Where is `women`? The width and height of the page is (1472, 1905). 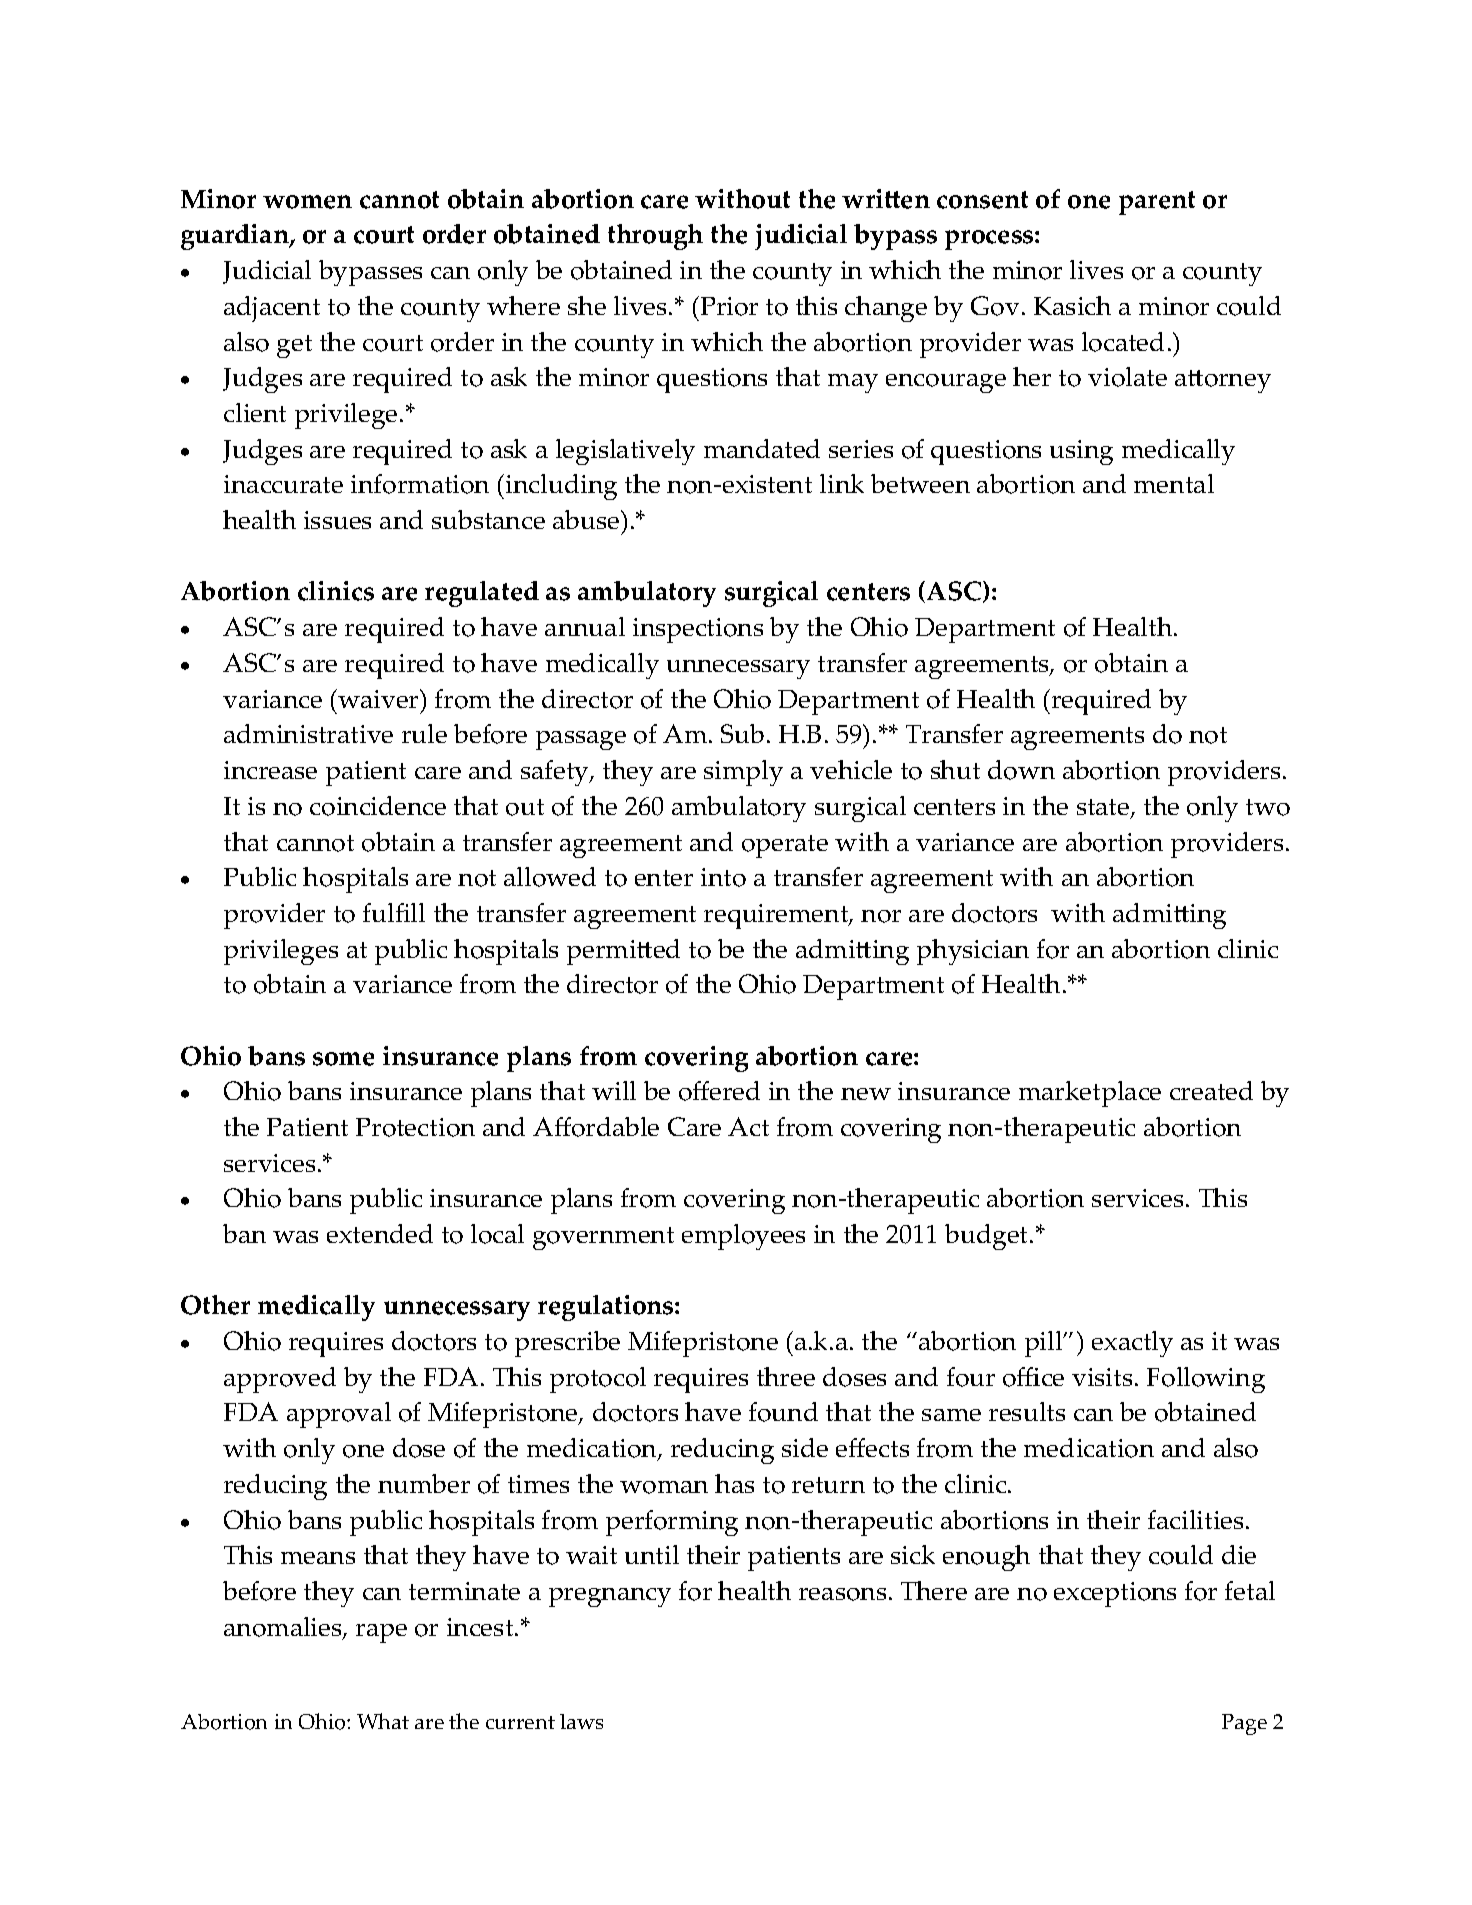 women is located at coordinates (307, 202).
